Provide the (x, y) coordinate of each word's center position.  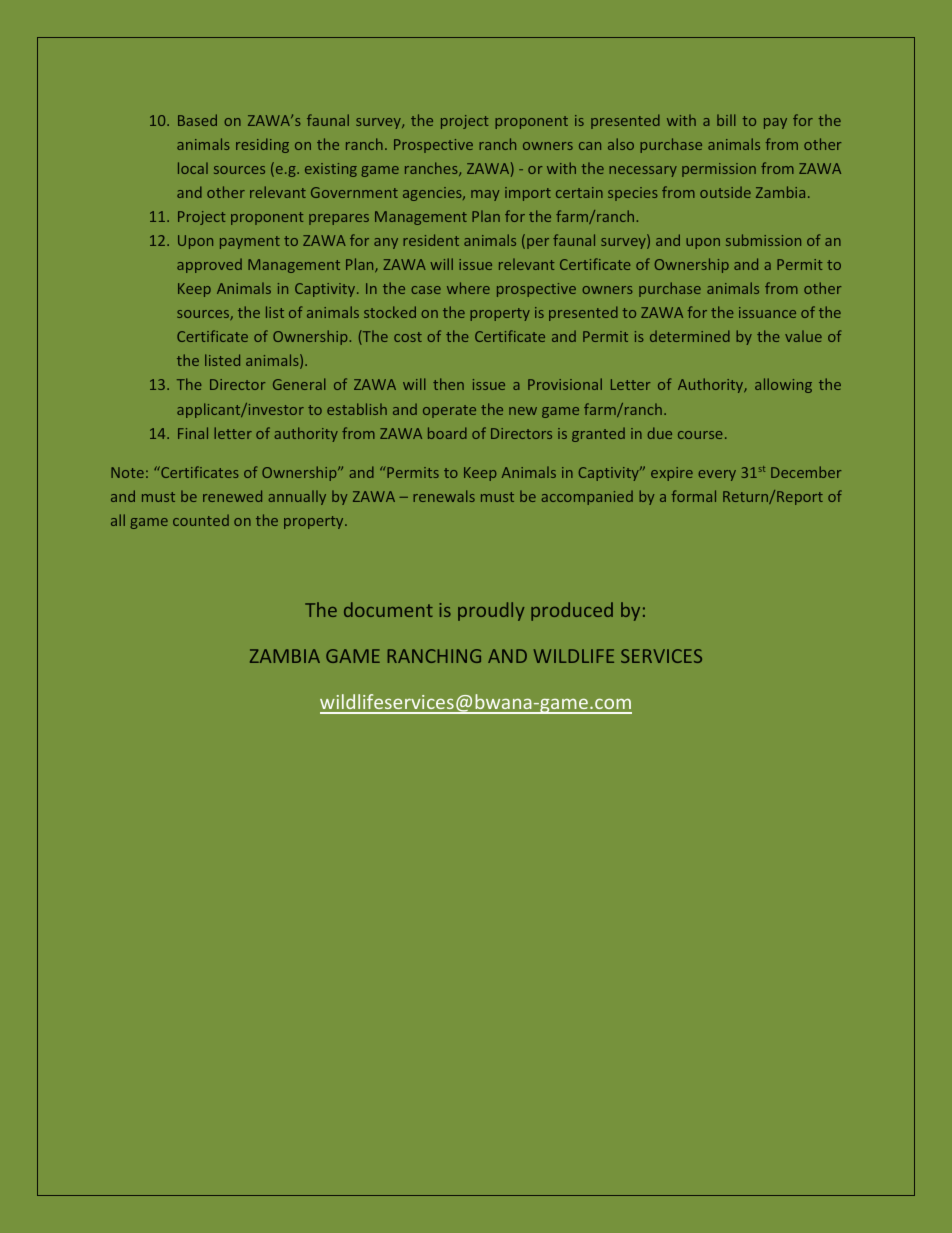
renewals (444, 496)
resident (431, 240)
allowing (783, 385)
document (388, 609)
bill (726, 120)
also (621, 144)
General (299, 384)
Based (197, 120)
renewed (232, 496)
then (448, 384)
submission (763, 240)
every (717, 475)
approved (209, 265)
